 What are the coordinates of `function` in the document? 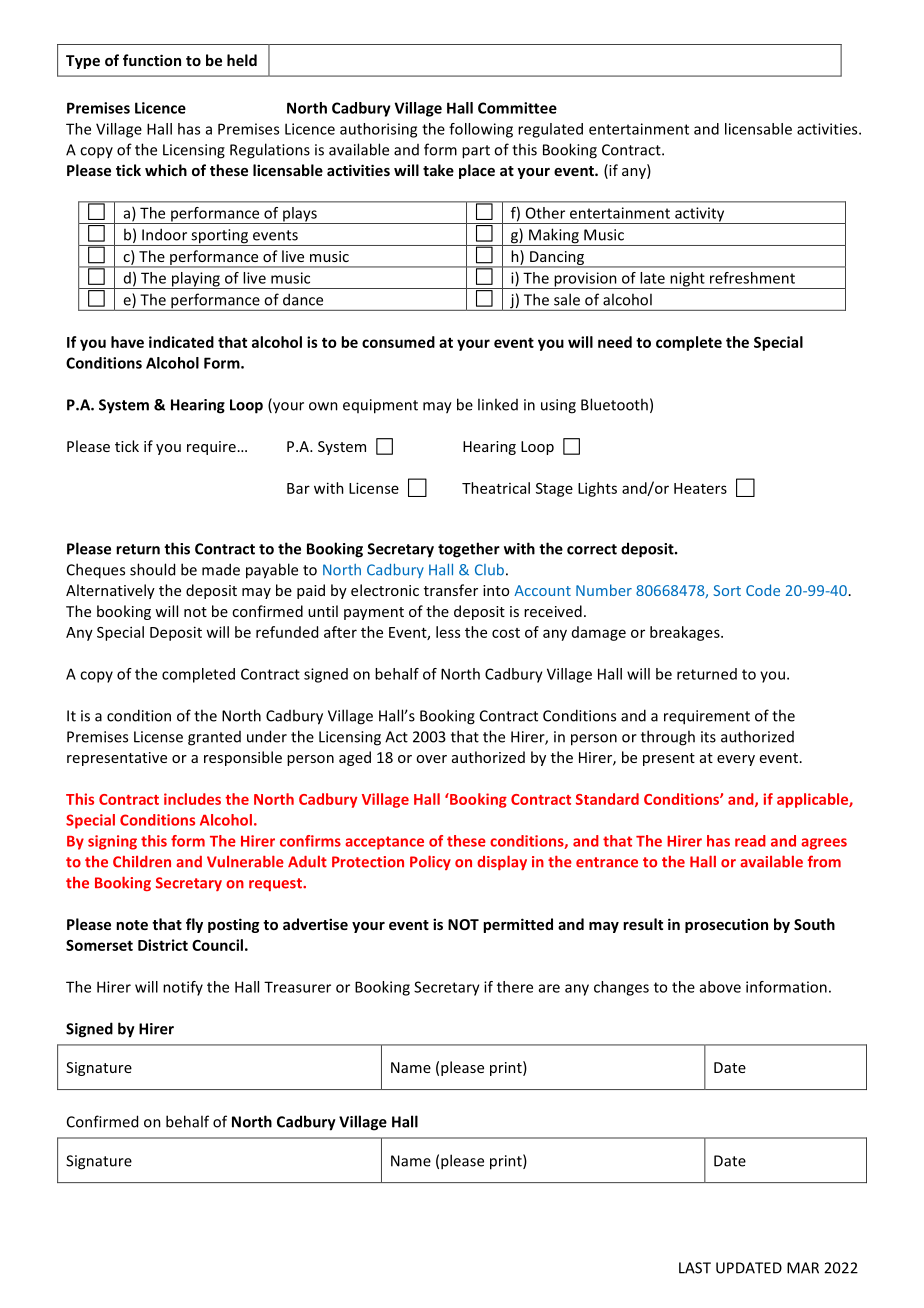 It's located at (152, 60).
